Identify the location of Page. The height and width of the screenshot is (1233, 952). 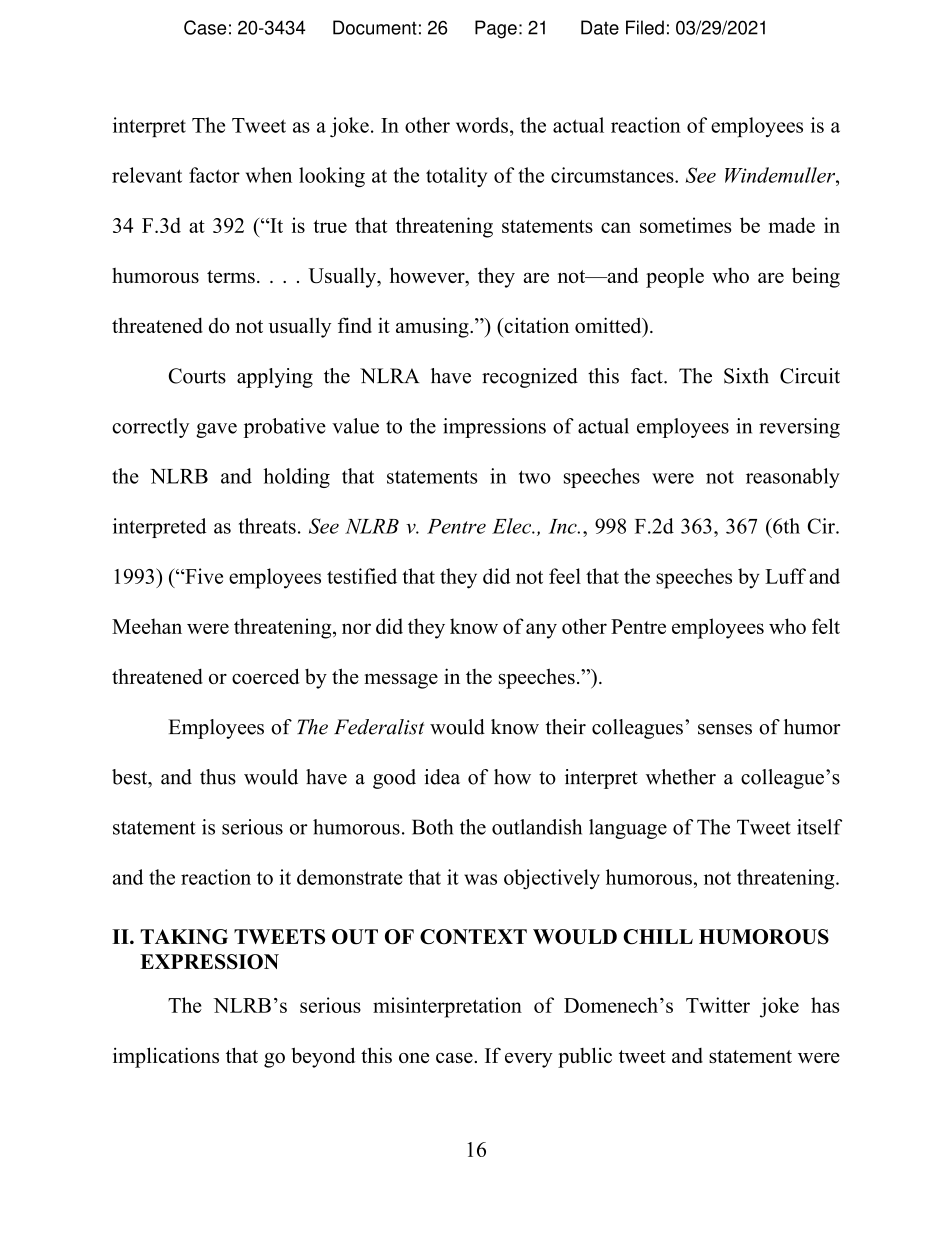
(496, 29).
